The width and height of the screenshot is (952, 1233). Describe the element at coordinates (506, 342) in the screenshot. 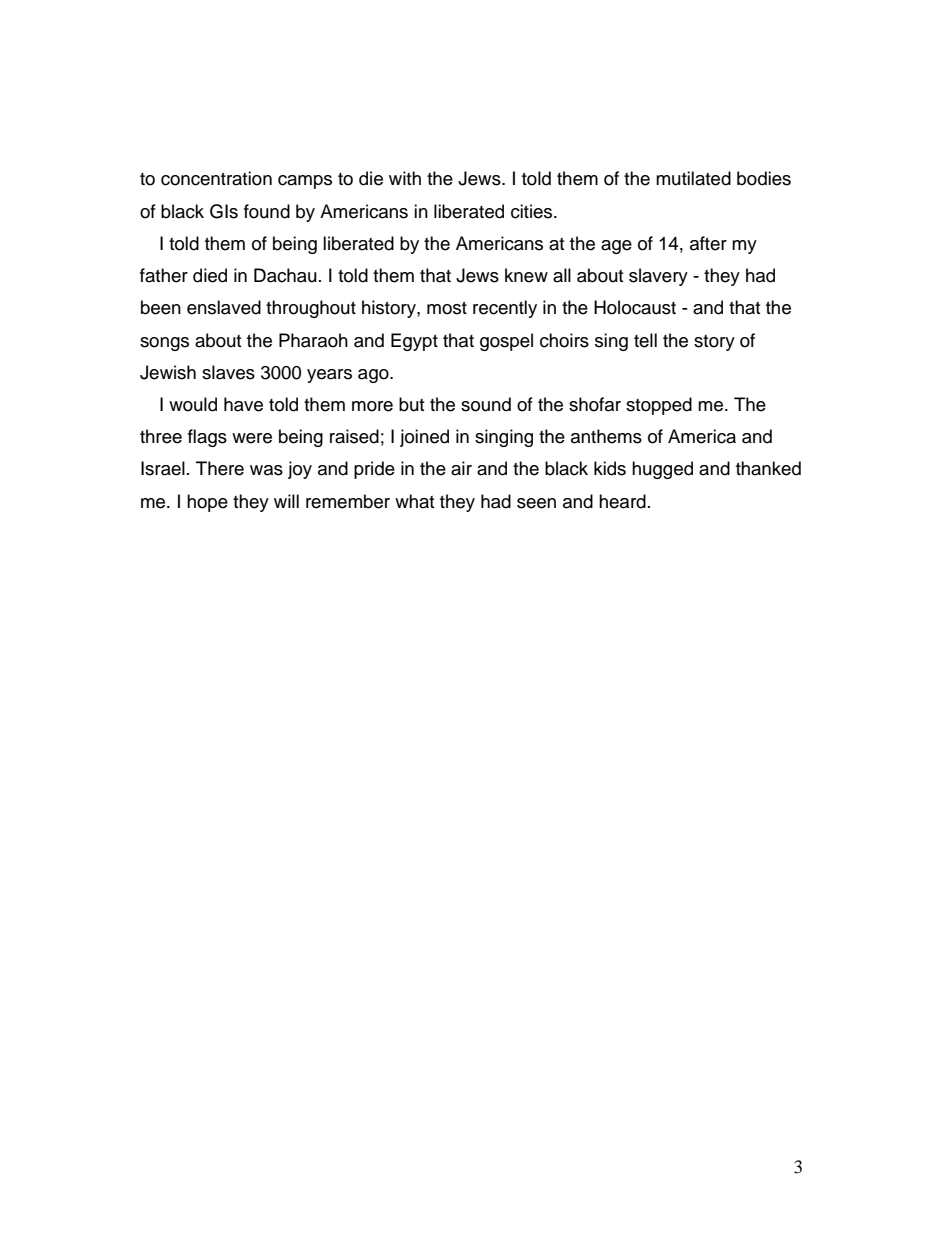

I see `gospel` at that location.
